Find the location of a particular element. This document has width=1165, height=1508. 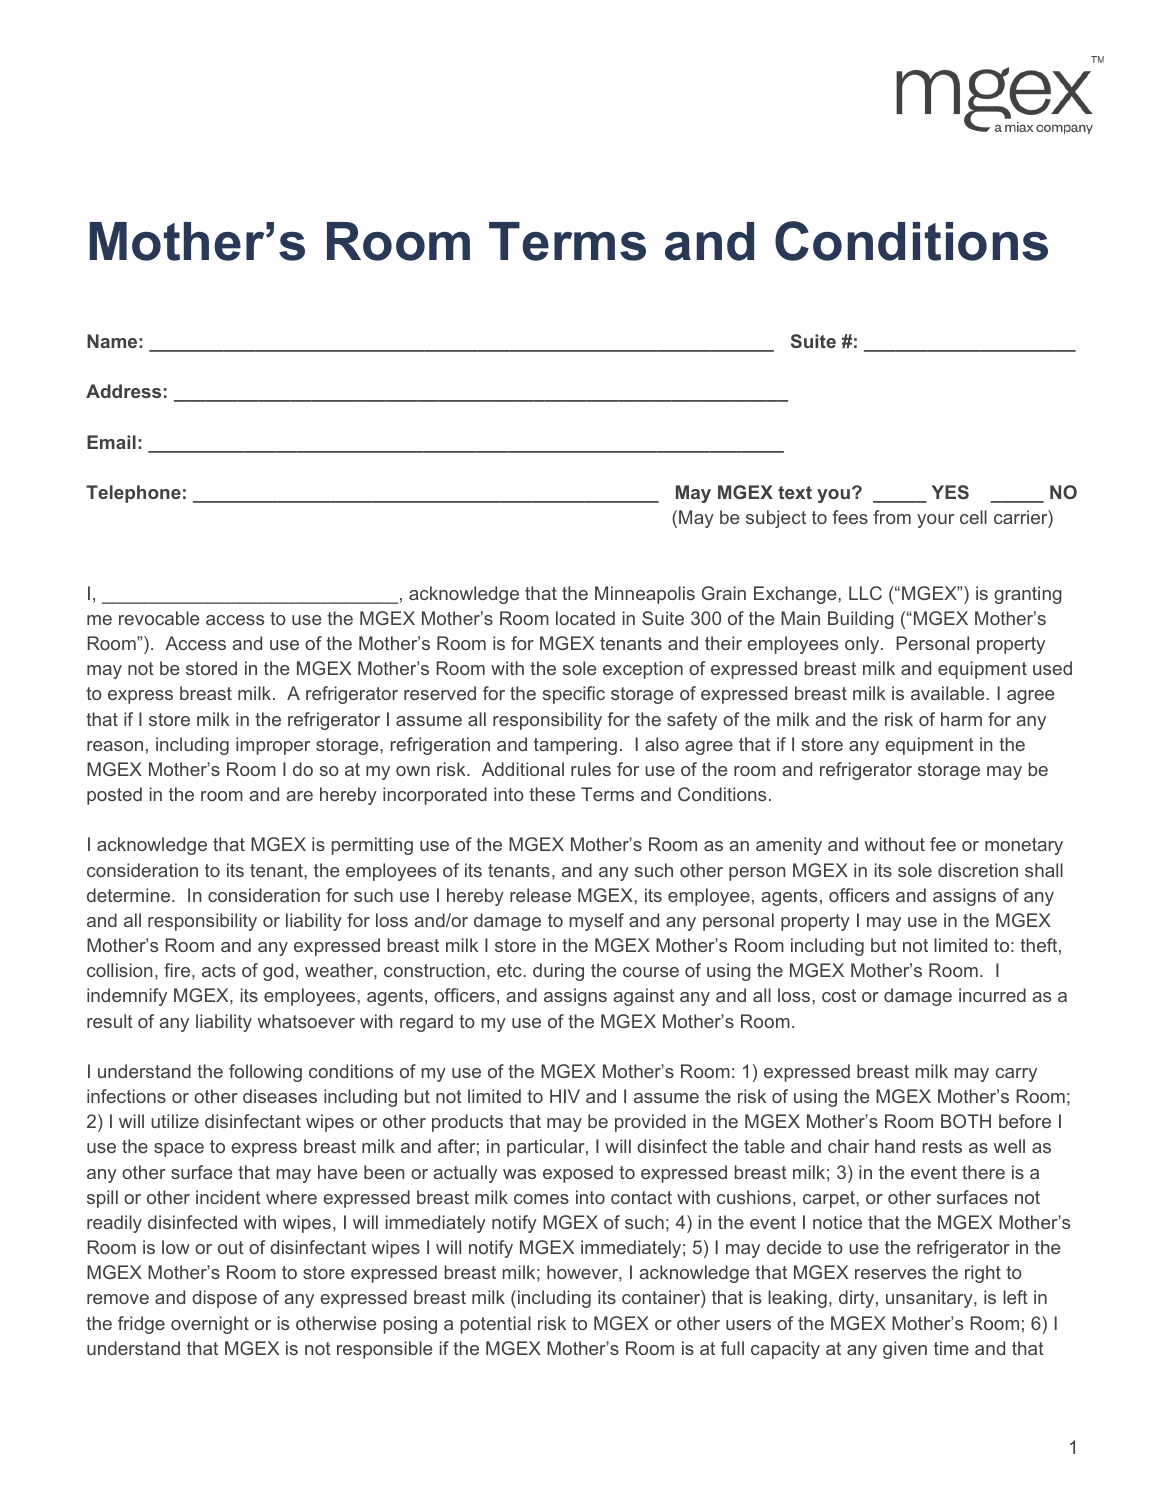

determine is located at coordinates (130, 895).
